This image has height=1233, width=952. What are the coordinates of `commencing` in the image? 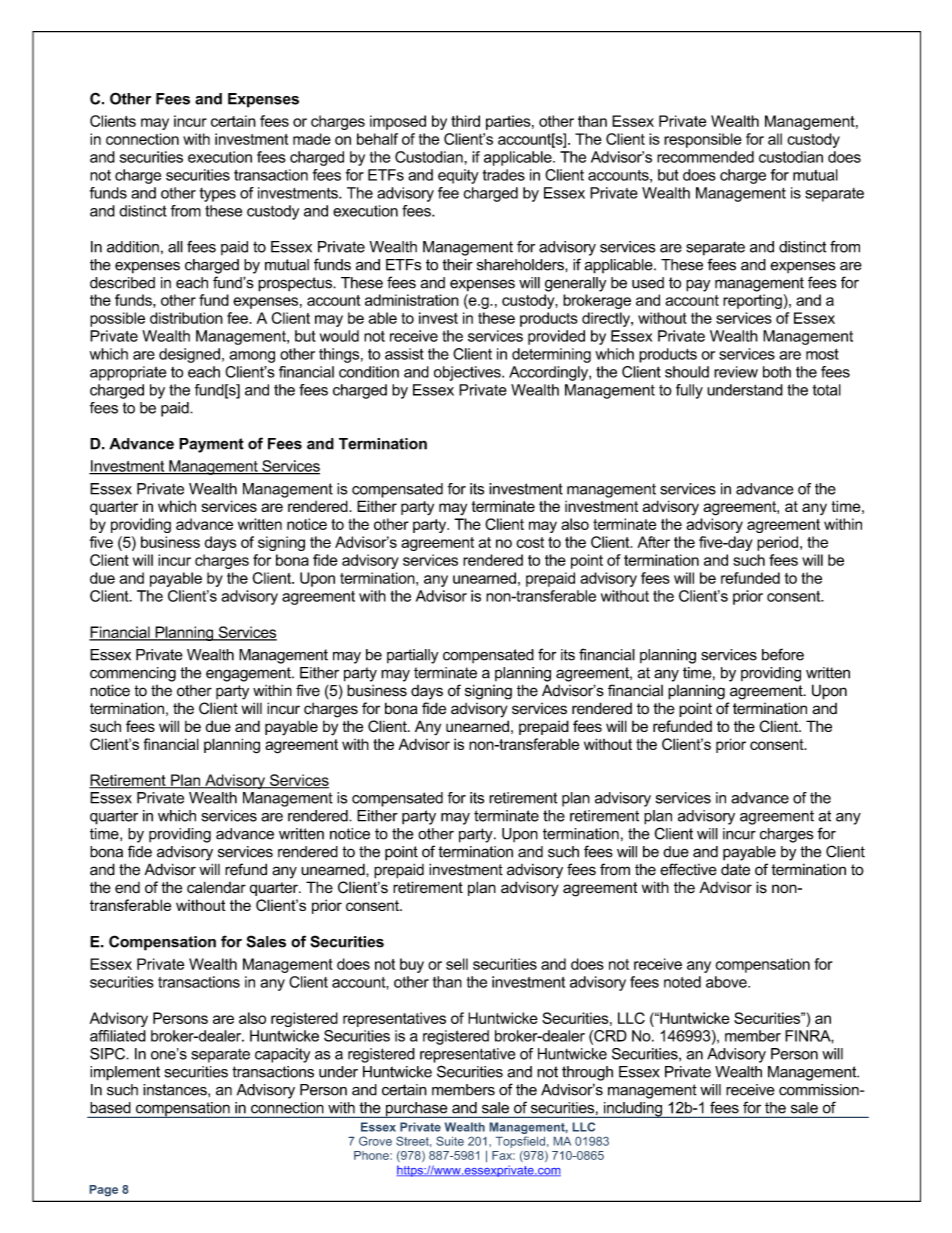 It's located at (133, 674).
